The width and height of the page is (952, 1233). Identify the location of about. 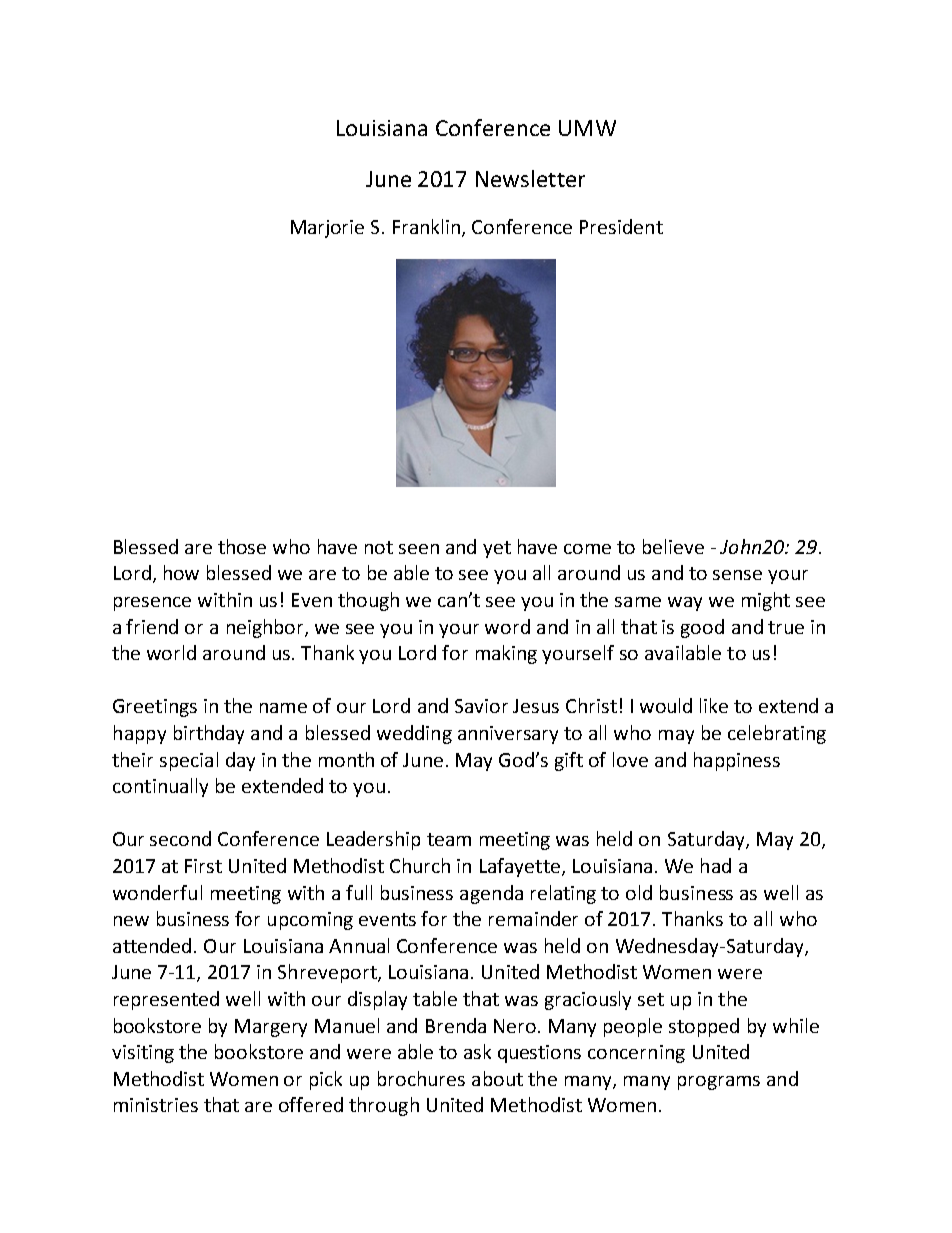
(497, 1078).
